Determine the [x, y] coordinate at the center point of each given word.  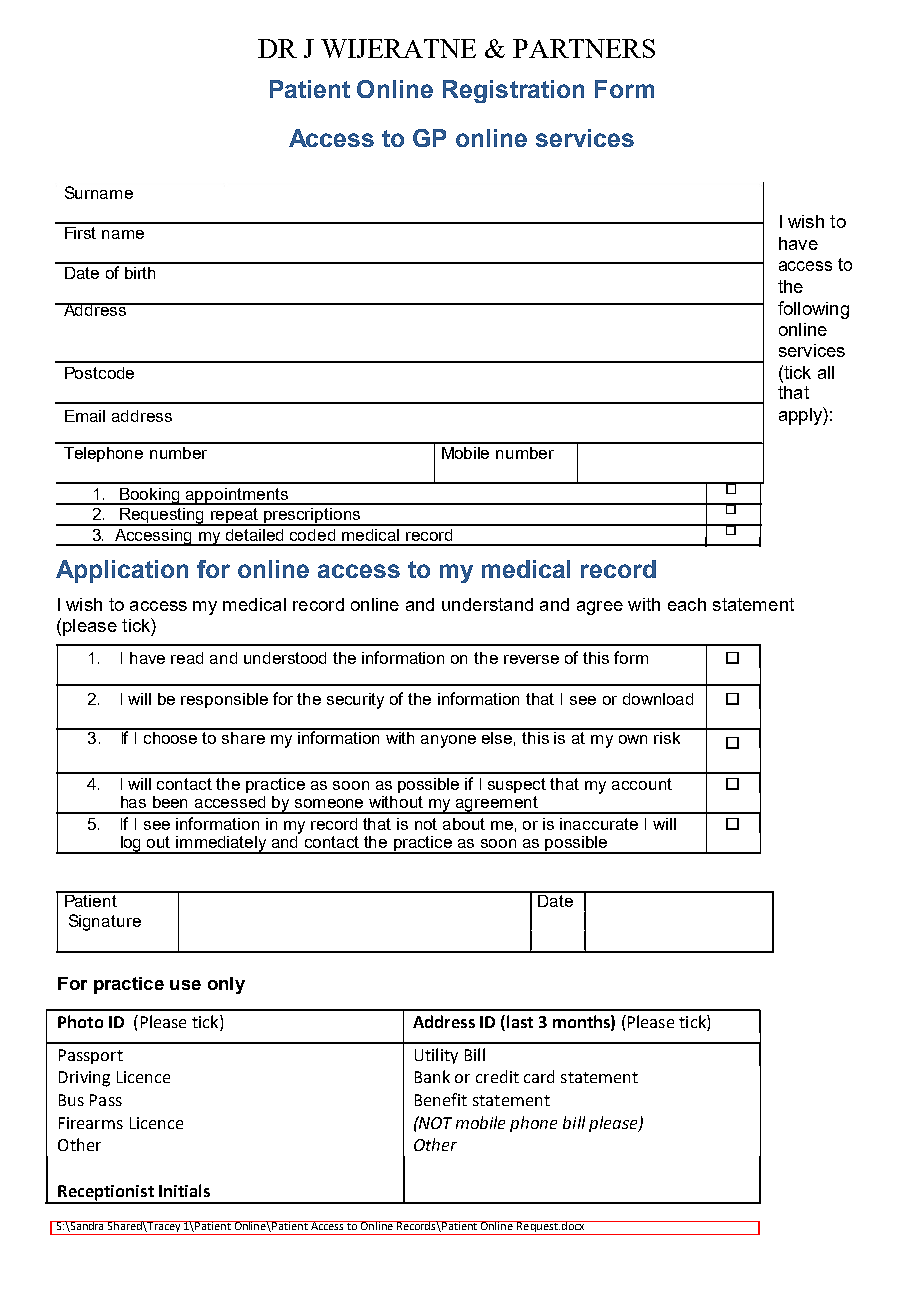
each [687, 604]
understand [487, 604]
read [187, 658]
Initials [184, 1190]
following [813, 310]
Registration [513, 91]
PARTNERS [584, 48]
